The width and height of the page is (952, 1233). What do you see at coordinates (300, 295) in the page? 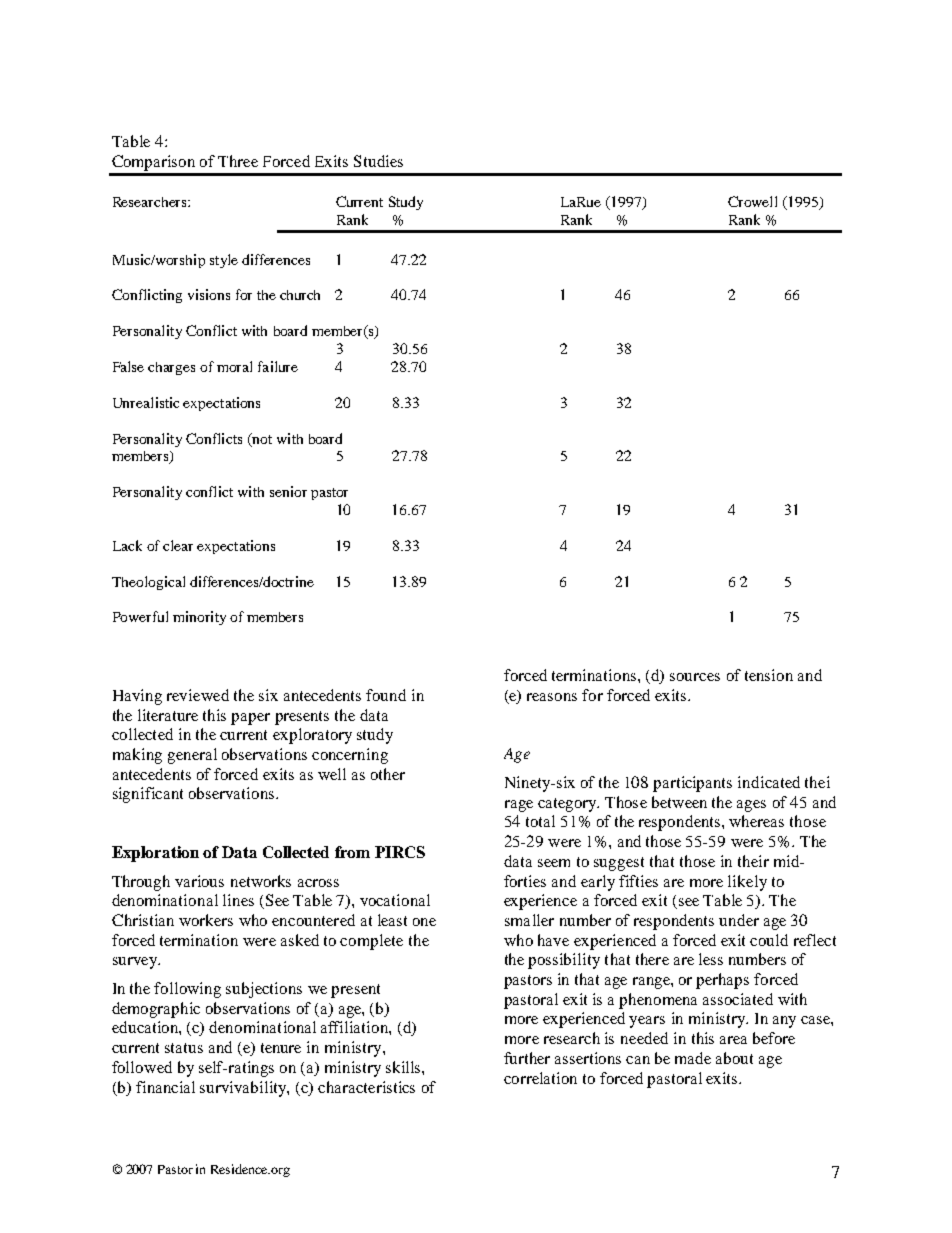
I see `church` at bounding box center [300, 295].
